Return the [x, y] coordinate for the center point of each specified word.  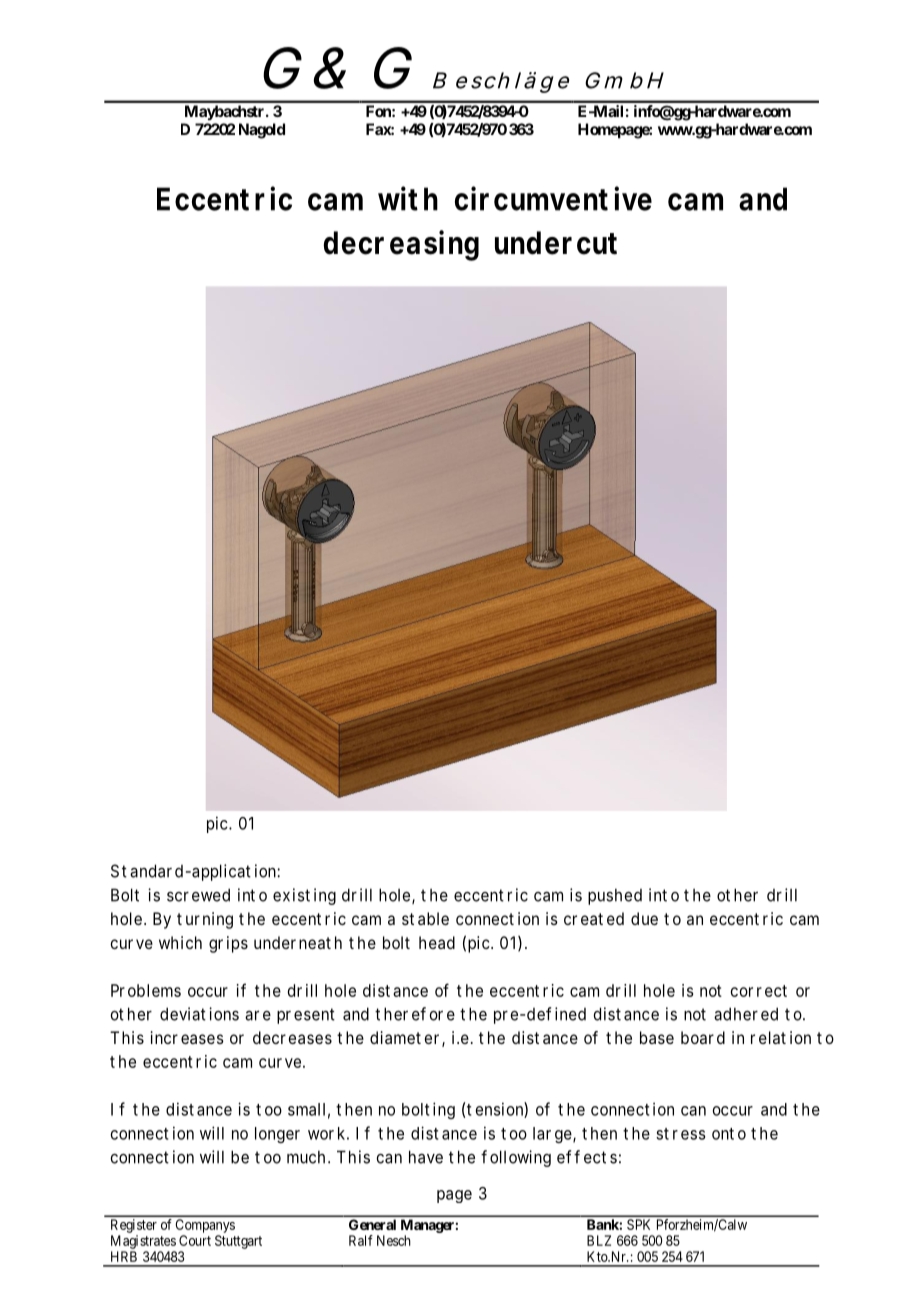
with [408, 198]
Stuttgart [238, 1242]
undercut [556, 243]
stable [425, 918]
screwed [198, 895]
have [426, 1157]
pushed [615, 896]
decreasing [401, 245]
